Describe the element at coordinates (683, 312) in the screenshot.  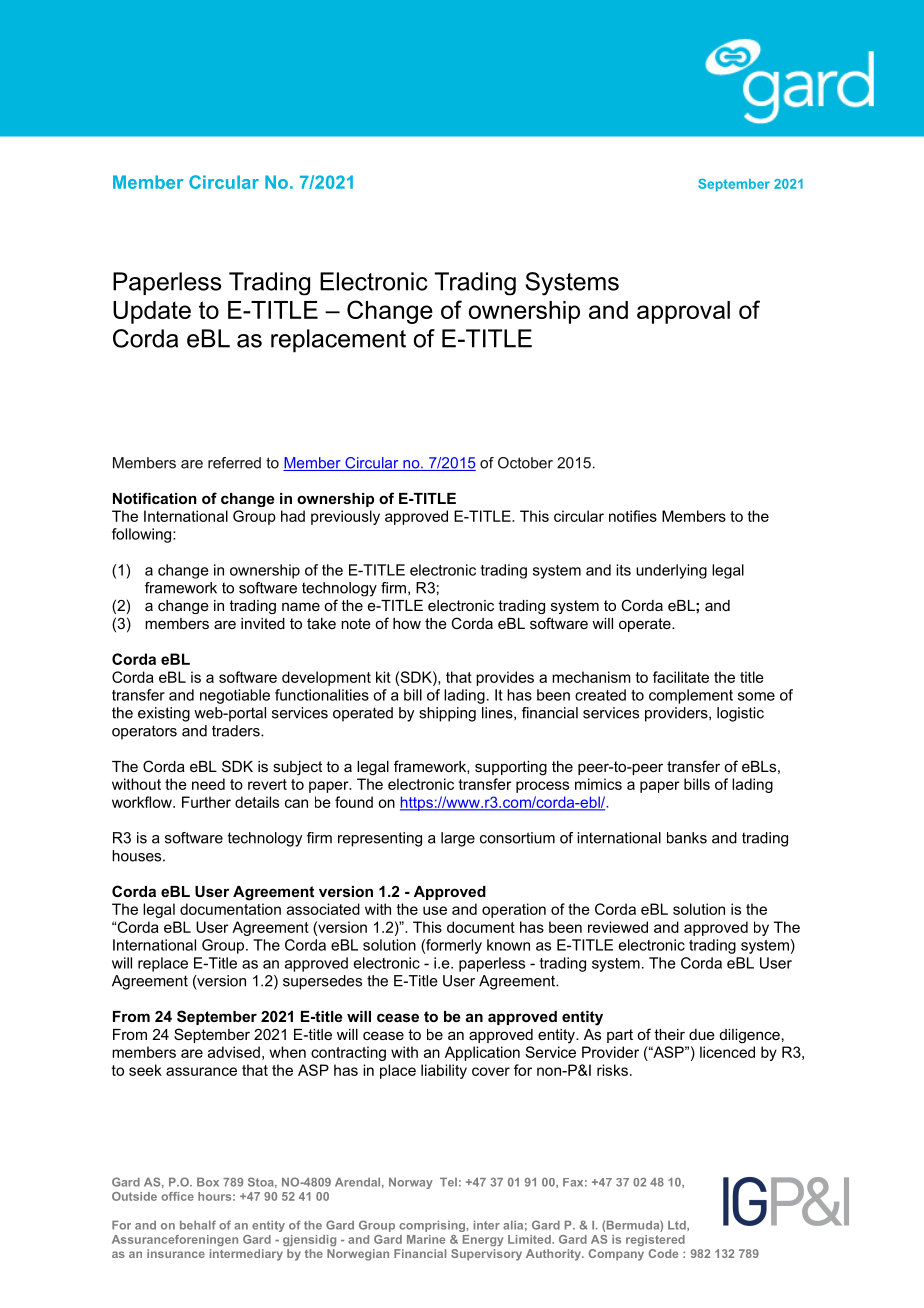
I see `approval` at that location.
